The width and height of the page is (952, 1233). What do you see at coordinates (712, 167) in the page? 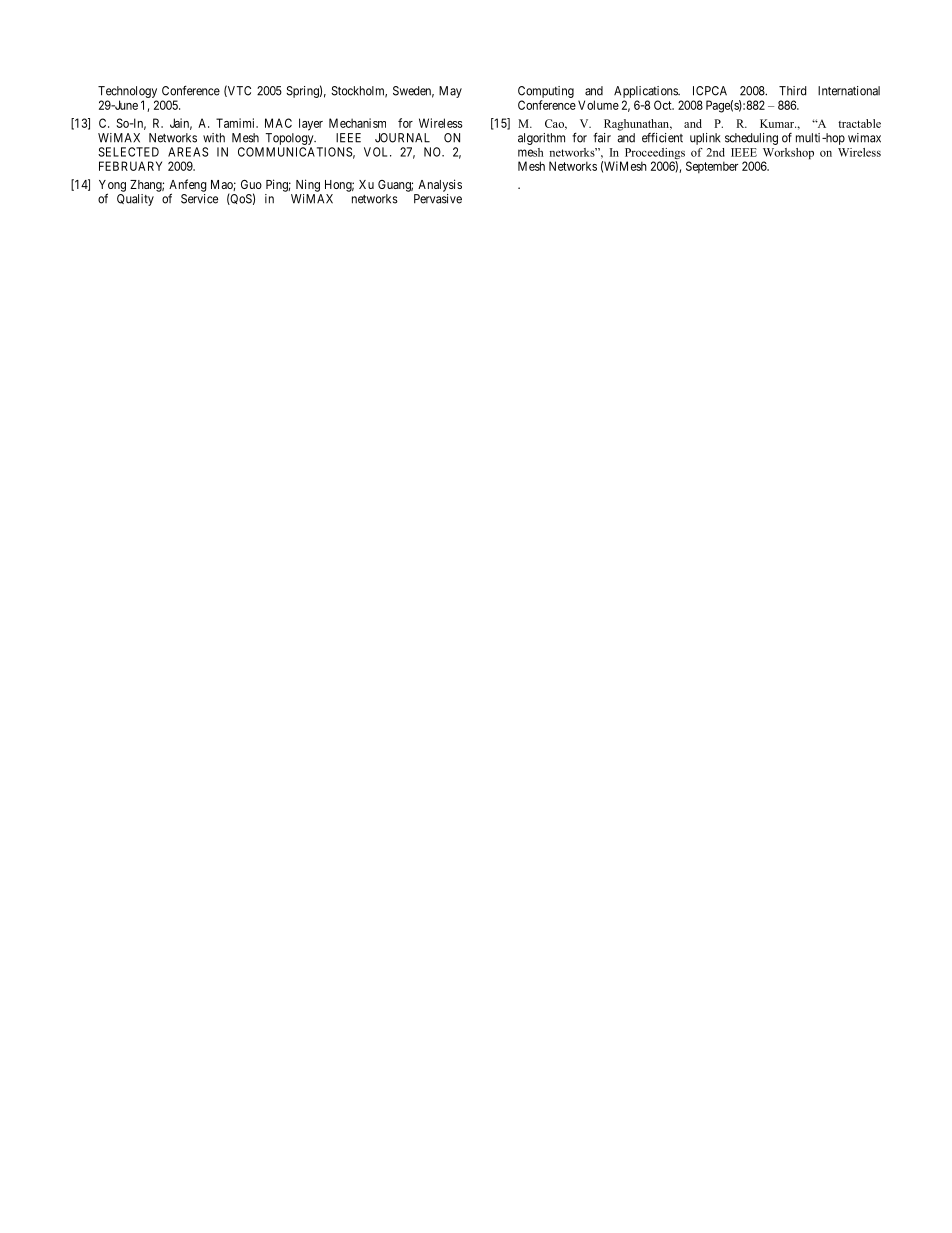
I see `September` at bounding box center [712, 167].
